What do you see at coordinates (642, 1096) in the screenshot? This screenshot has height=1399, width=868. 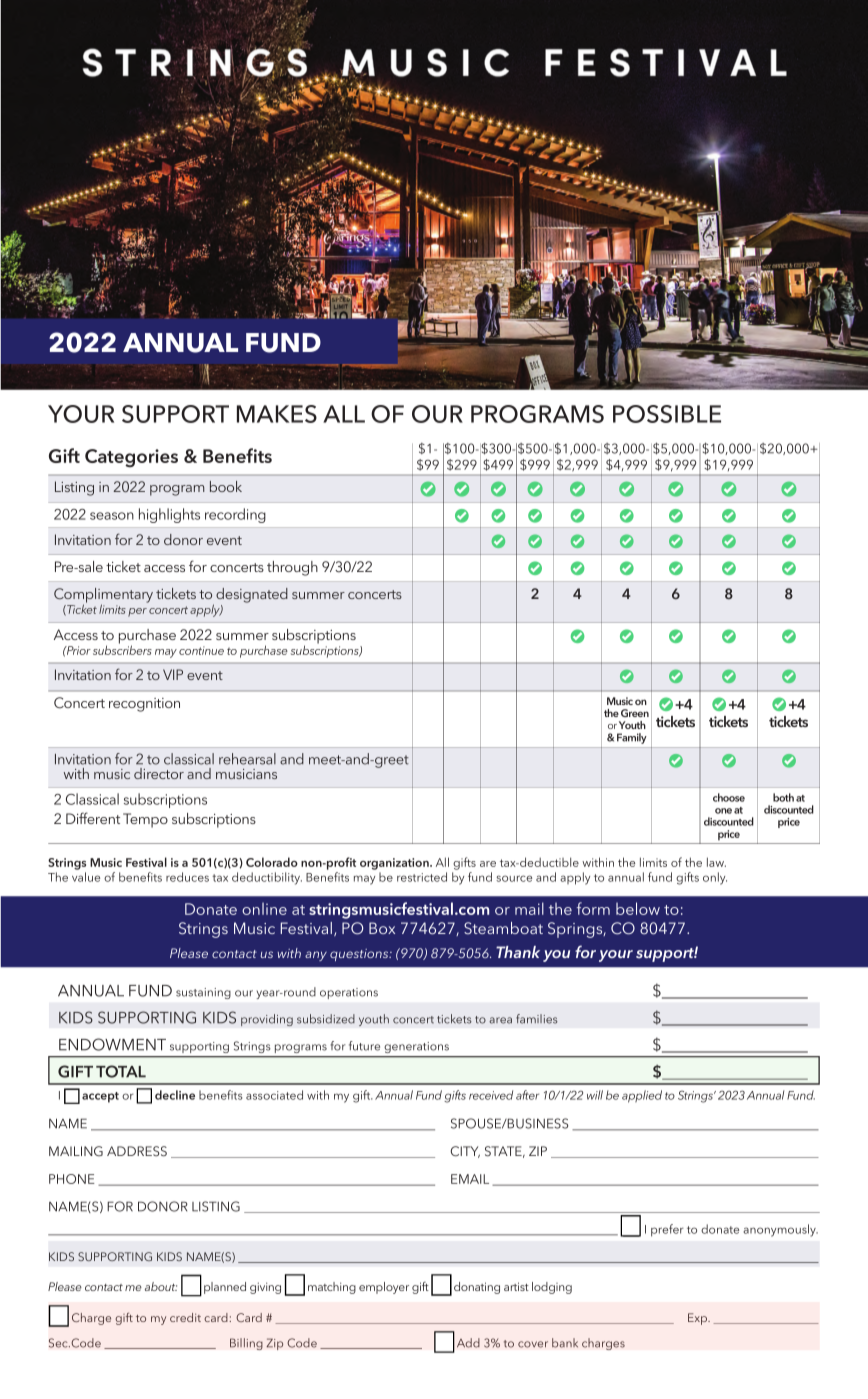 I see `applied` at bounding box center [642, 1096].
